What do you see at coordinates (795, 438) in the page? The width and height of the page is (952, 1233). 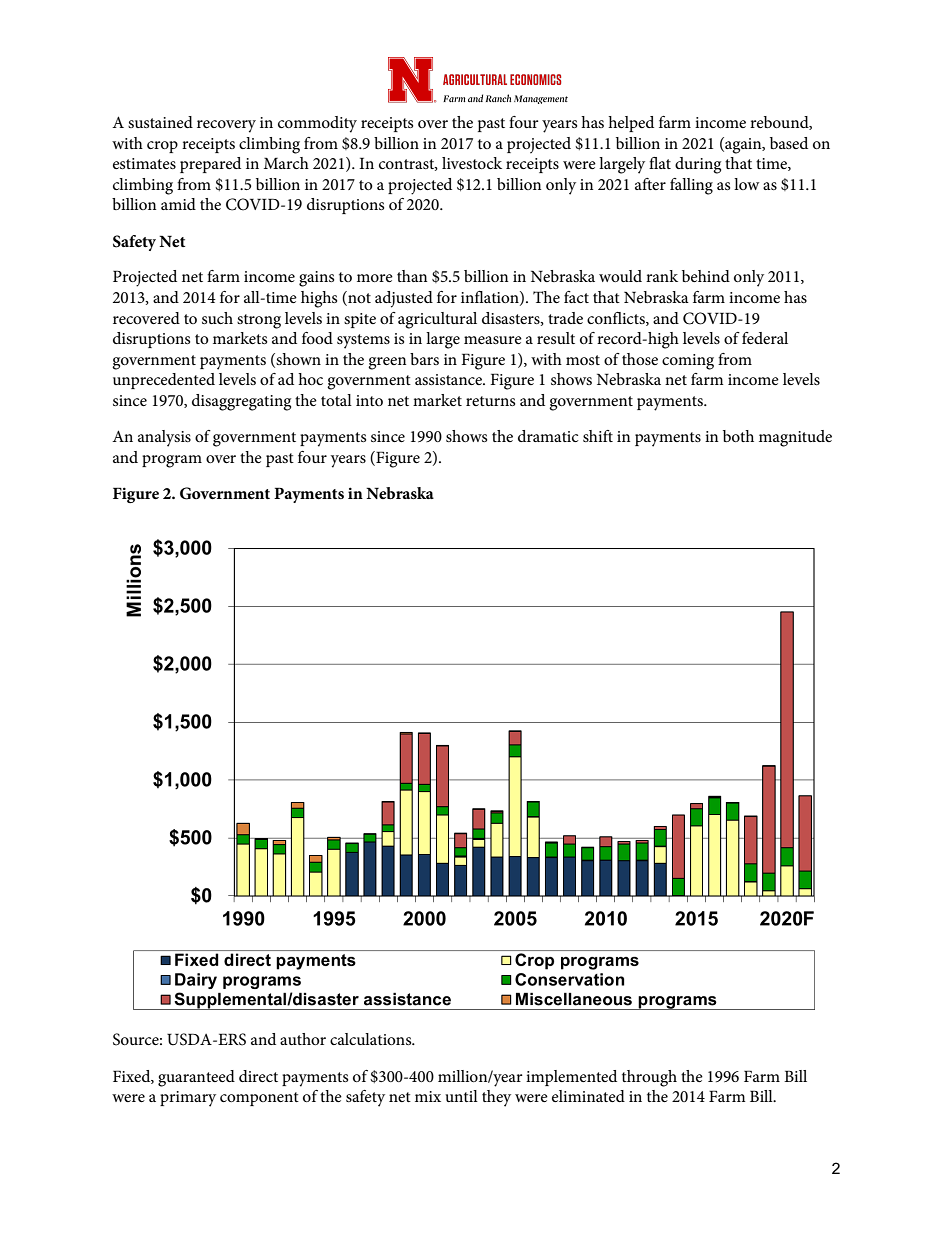 I see `magnitude` at bounding box center [795, 438].
